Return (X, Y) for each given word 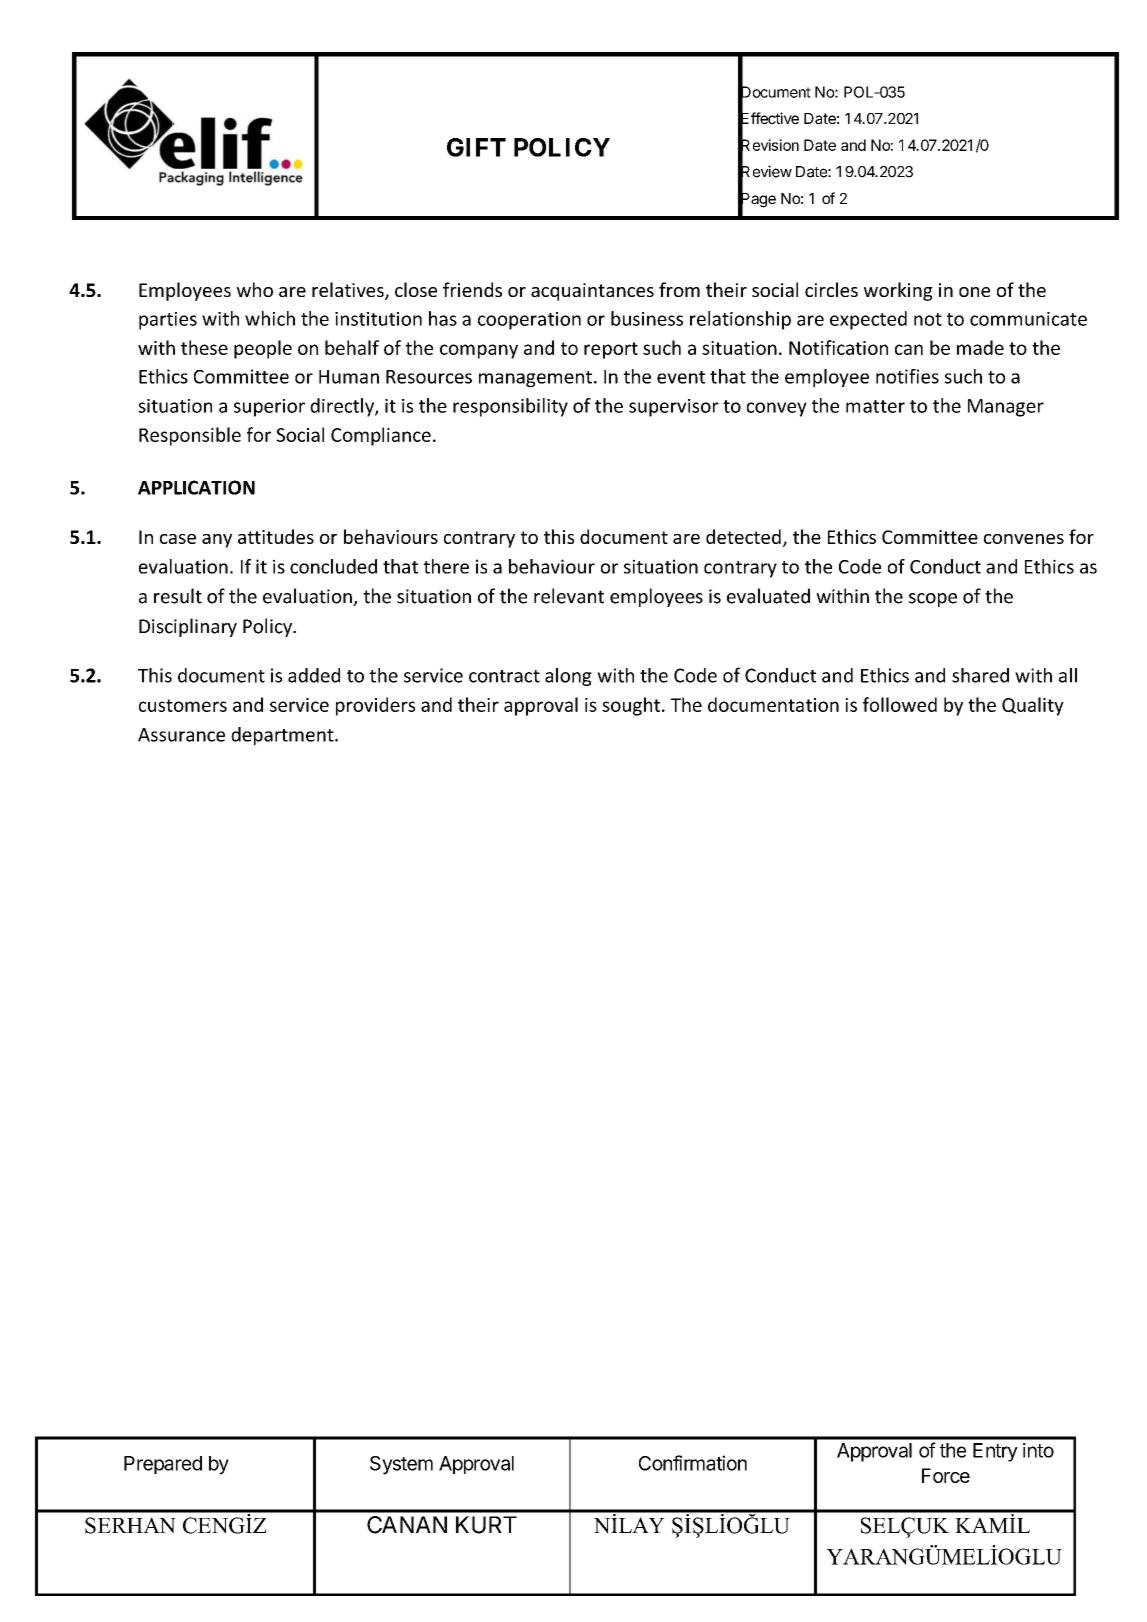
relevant (569, 596)
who (255, 289)
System (401, 1465)
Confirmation (693, 1463)
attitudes (276, 536)
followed (900, 704)
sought (632, 706)
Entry (995, 1452)
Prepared (163, 1465)
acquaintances (592, 292)
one (974, 292)
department (283, 736)
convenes (1024, 539)
